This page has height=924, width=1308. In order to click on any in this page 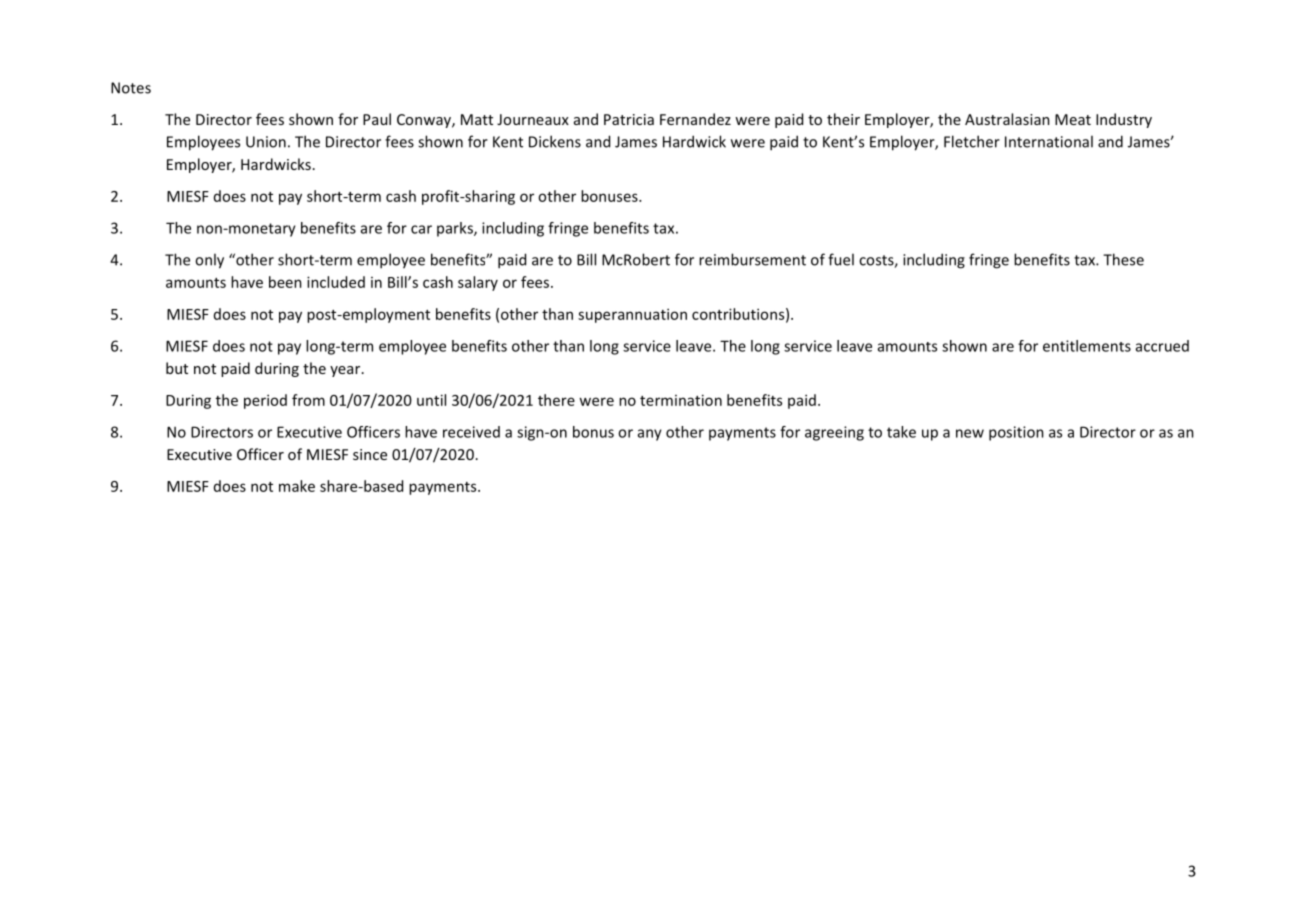, I will do `click(650, 435)`.
